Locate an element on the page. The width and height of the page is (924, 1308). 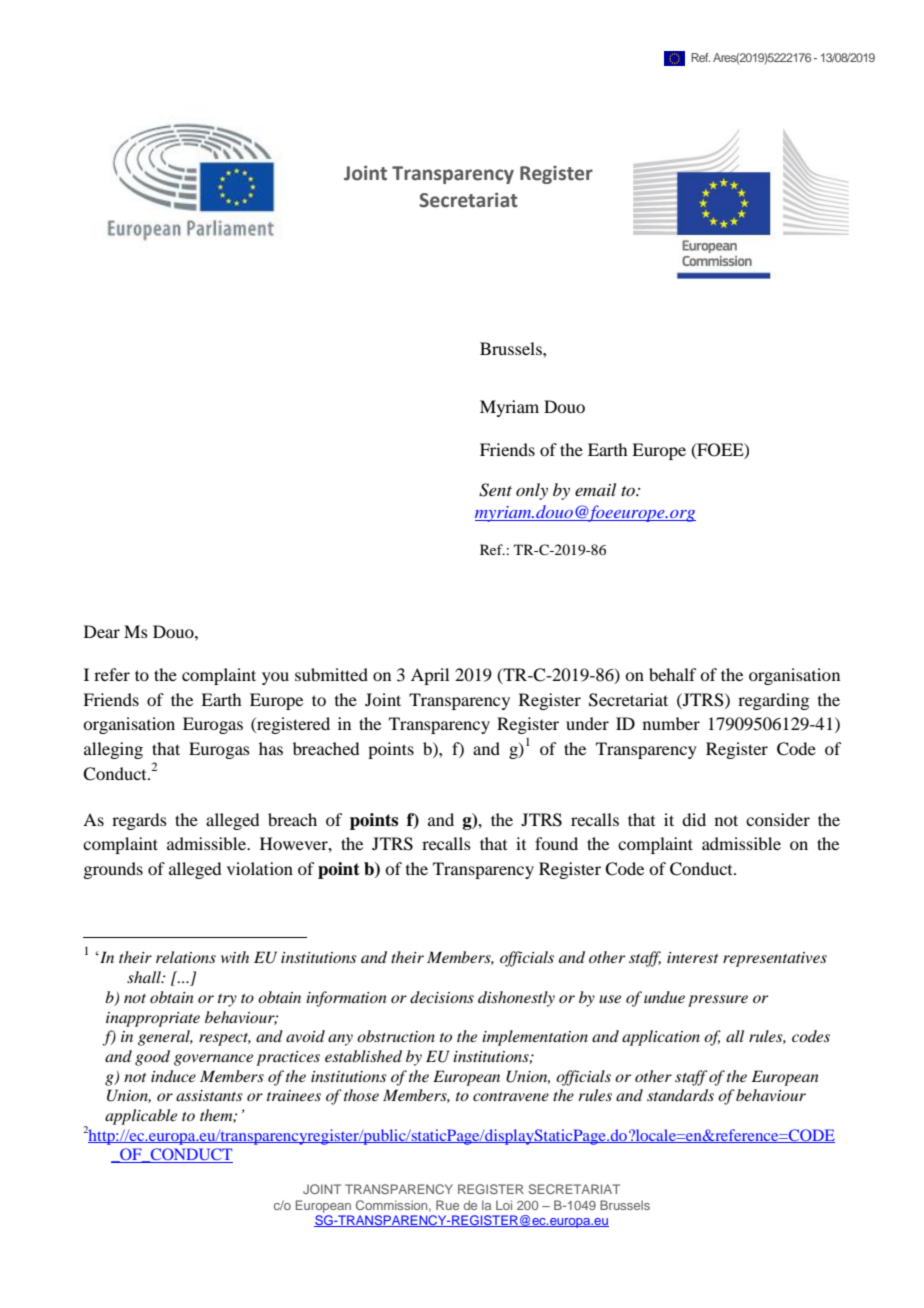
found is located at coordinates (556, 843).
